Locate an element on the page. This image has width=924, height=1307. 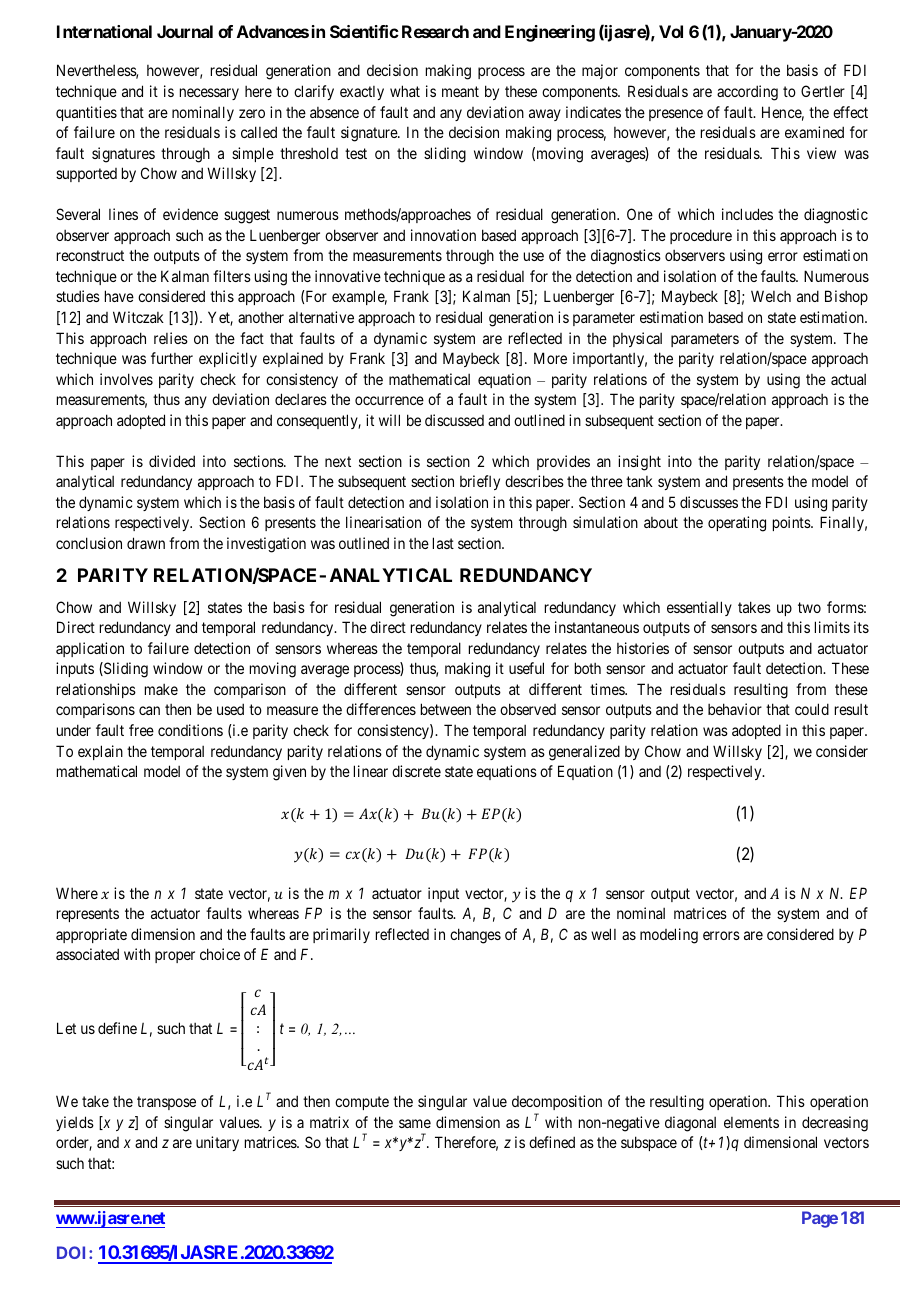
DOI is located at coordinates (73, 1252).
